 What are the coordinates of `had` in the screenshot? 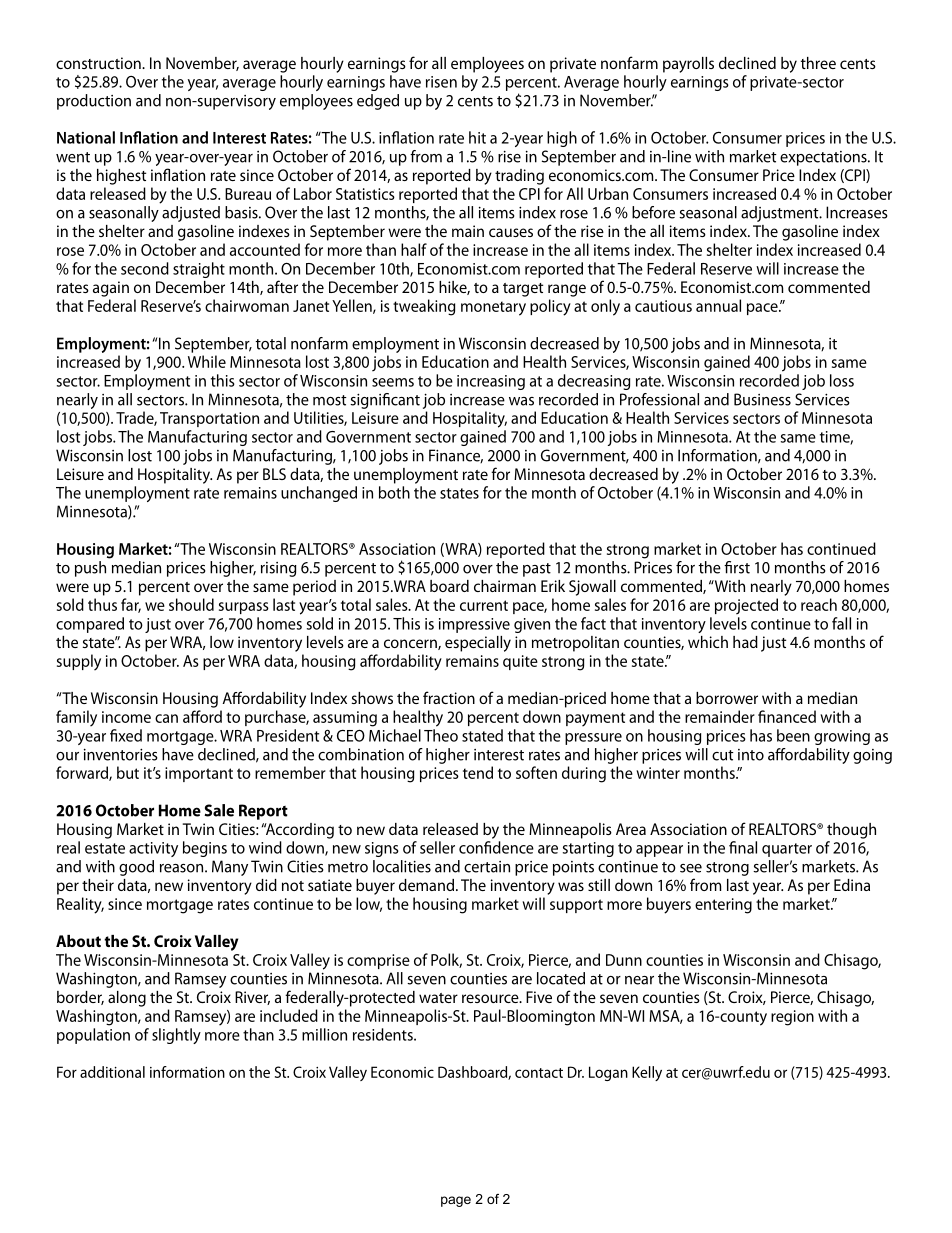 It's located at (745, 642).
